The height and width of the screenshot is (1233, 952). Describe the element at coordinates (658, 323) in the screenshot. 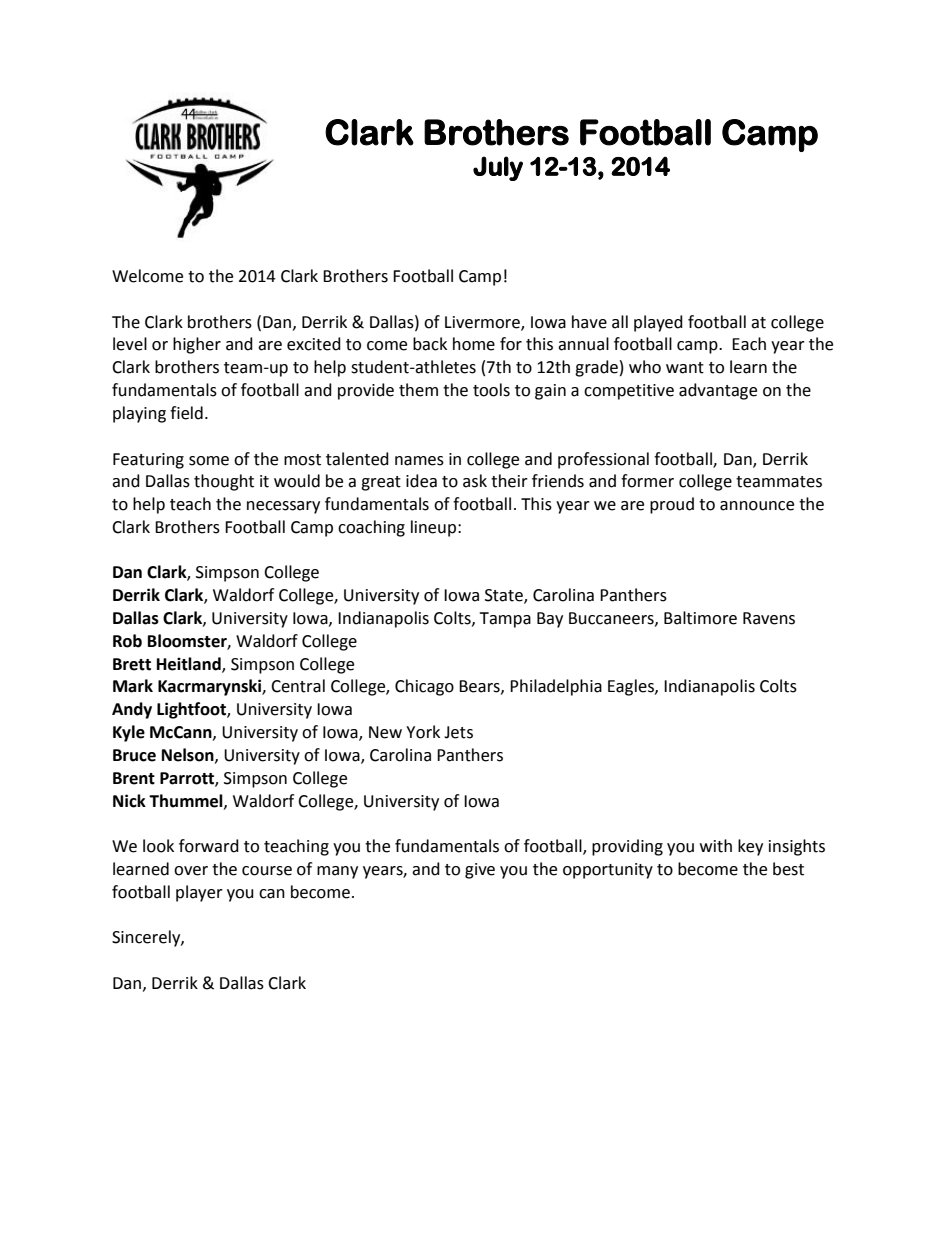

I see `played` at that location.
